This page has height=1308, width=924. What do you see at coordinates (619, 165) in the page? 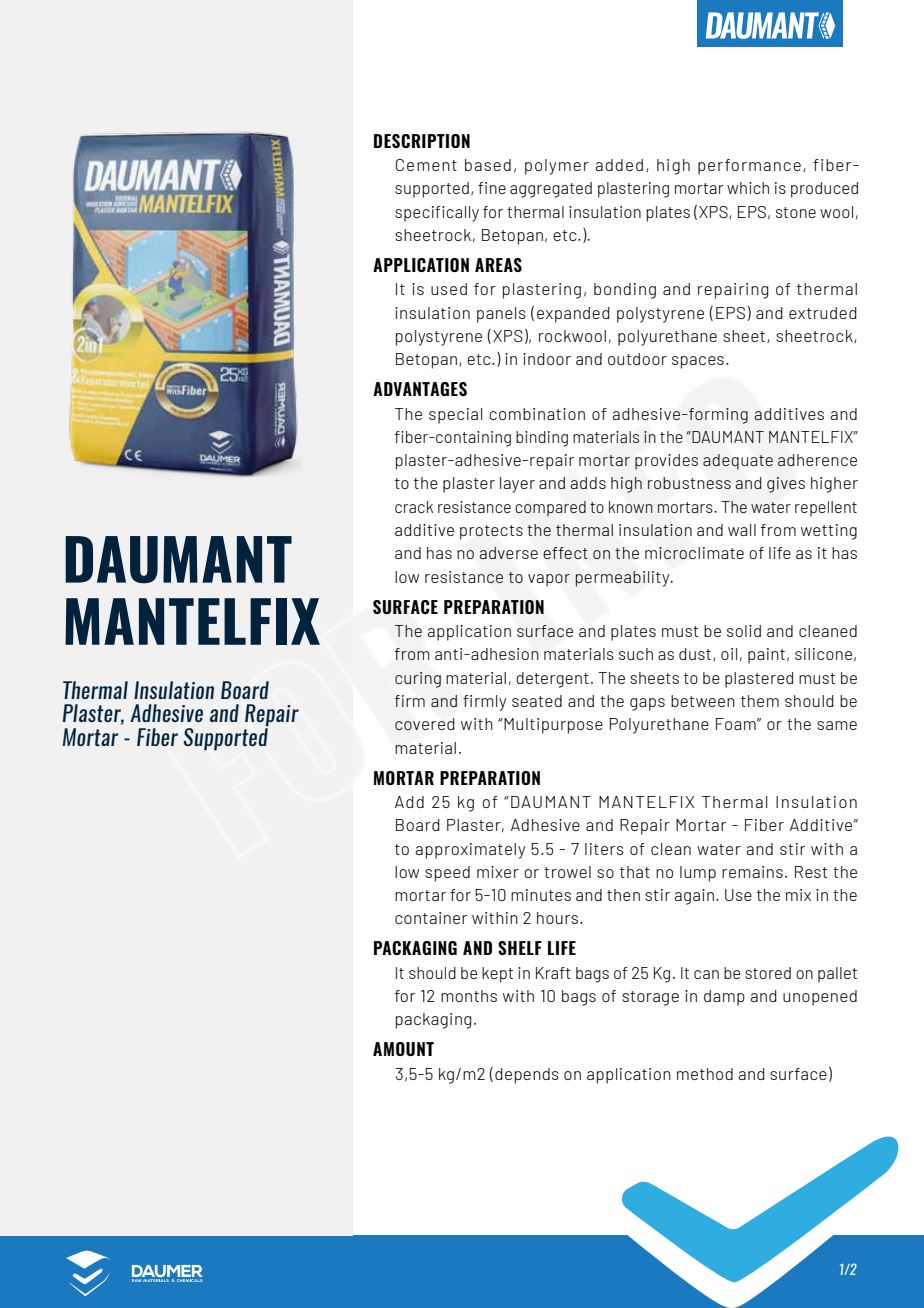
I see `added` at bounding box center [619, 165].
